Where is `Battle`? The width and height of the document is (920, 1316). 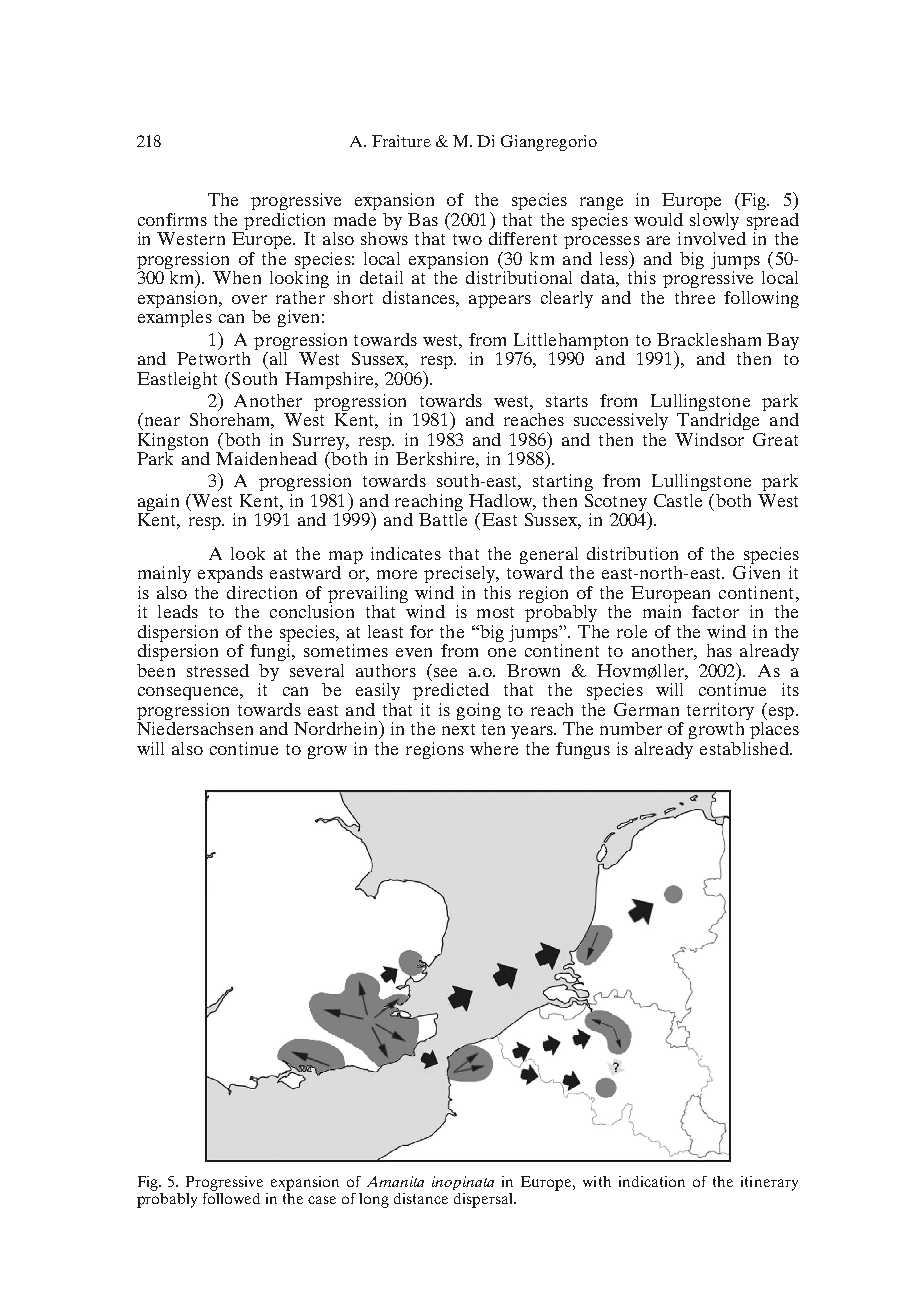 Battle is located at coordinates (443, 519).
